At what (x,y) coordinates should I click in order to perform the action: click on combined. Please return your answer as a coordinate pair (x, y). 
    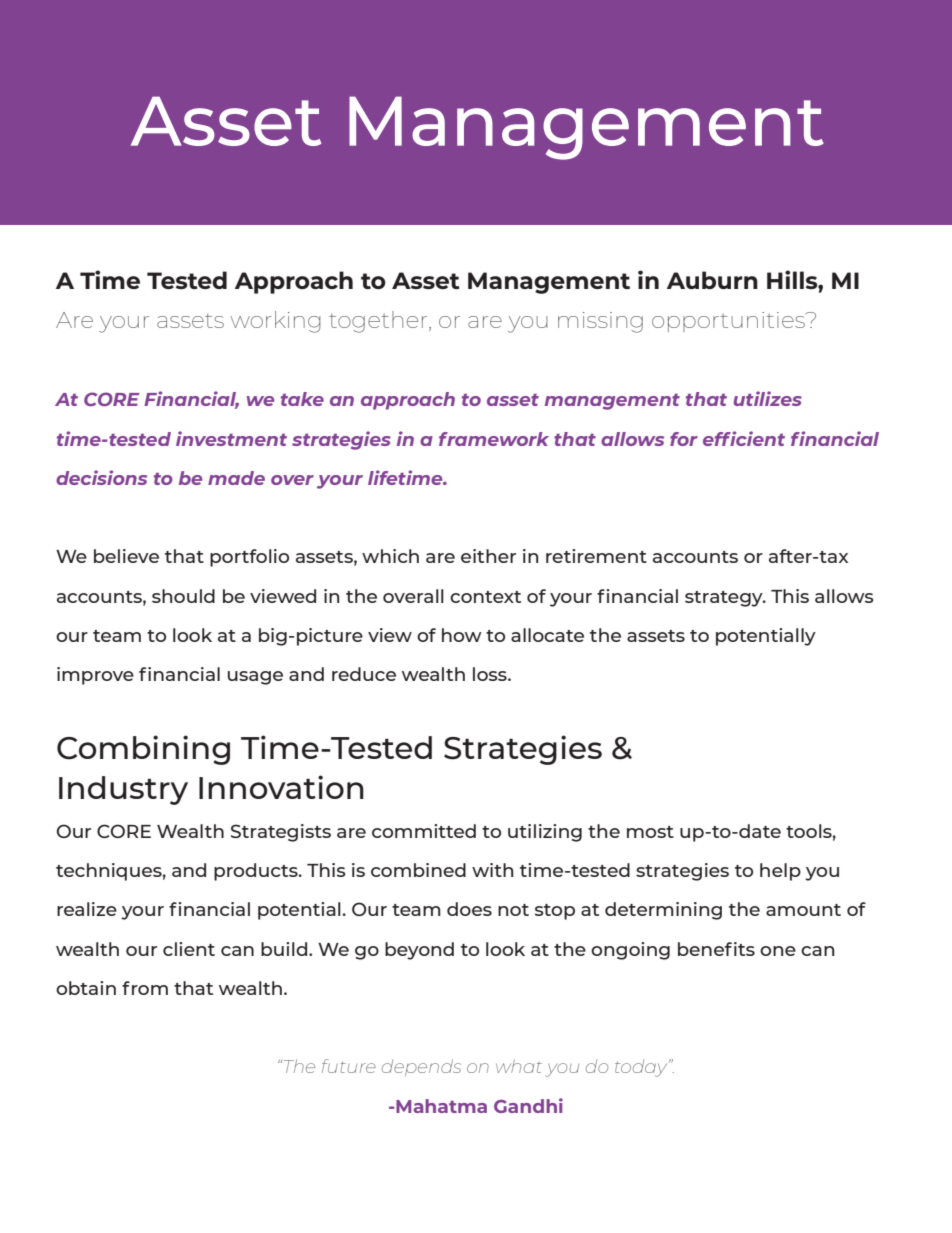
    Looking at the image, I should click on (418, 870).
